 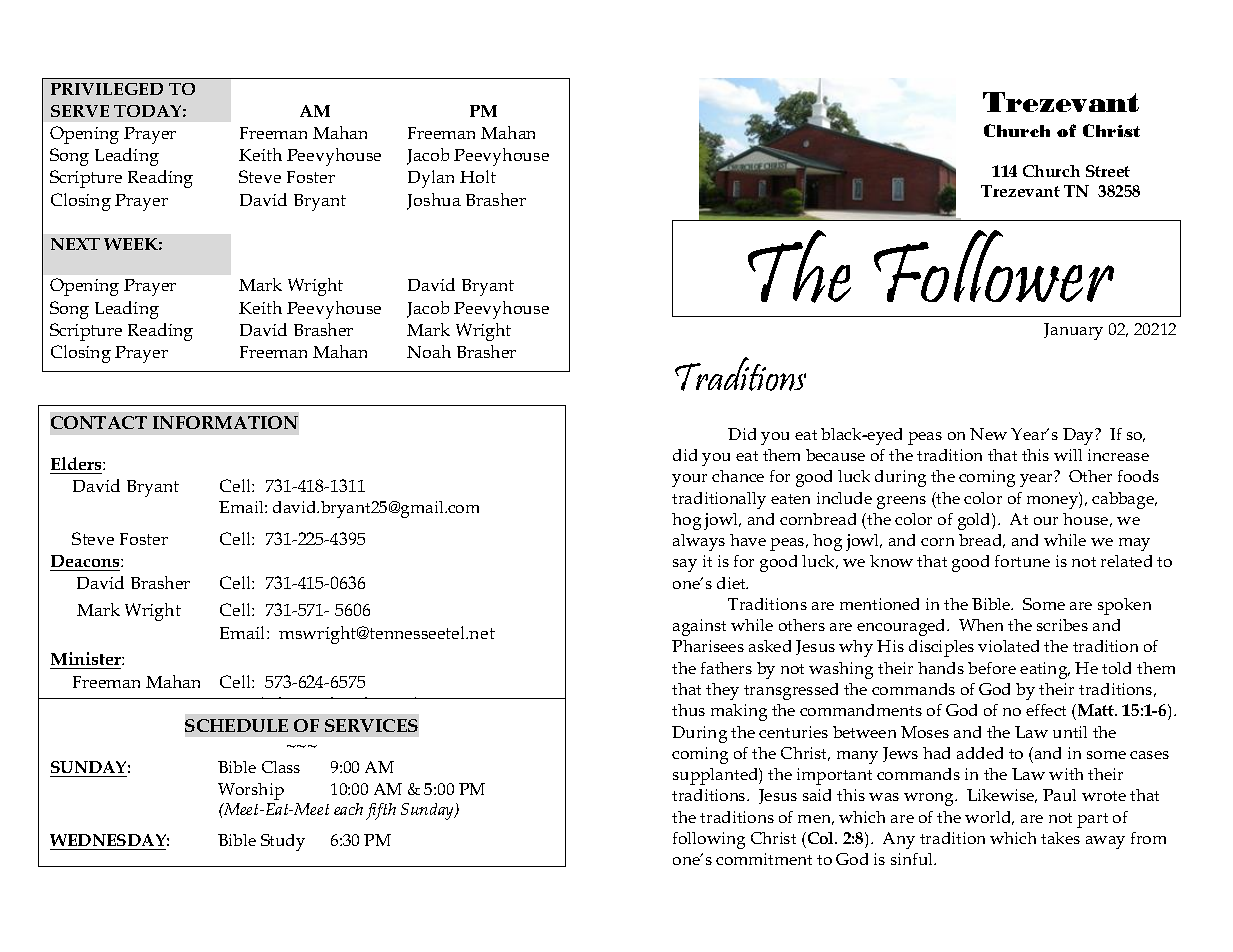 What do you see at coordinates (478, 176) in the document?
I see `Holt` at bounding box center [478, 176].
